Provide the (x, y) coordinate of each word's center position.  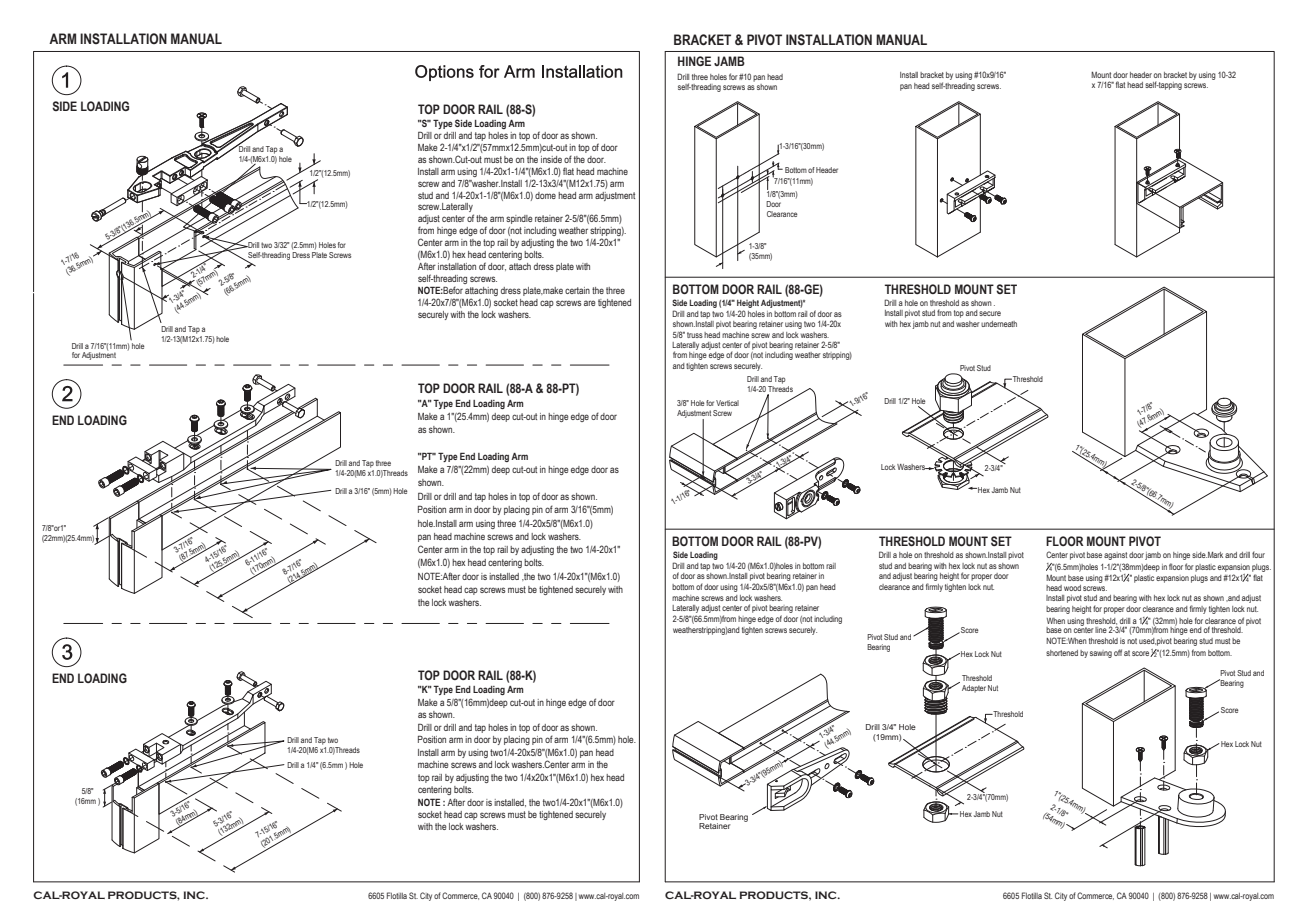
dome (545, 195)
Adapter (974, 689)
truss (695, 335)
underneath (999, 324)
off (1118, 652)
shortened (1062, 653)
